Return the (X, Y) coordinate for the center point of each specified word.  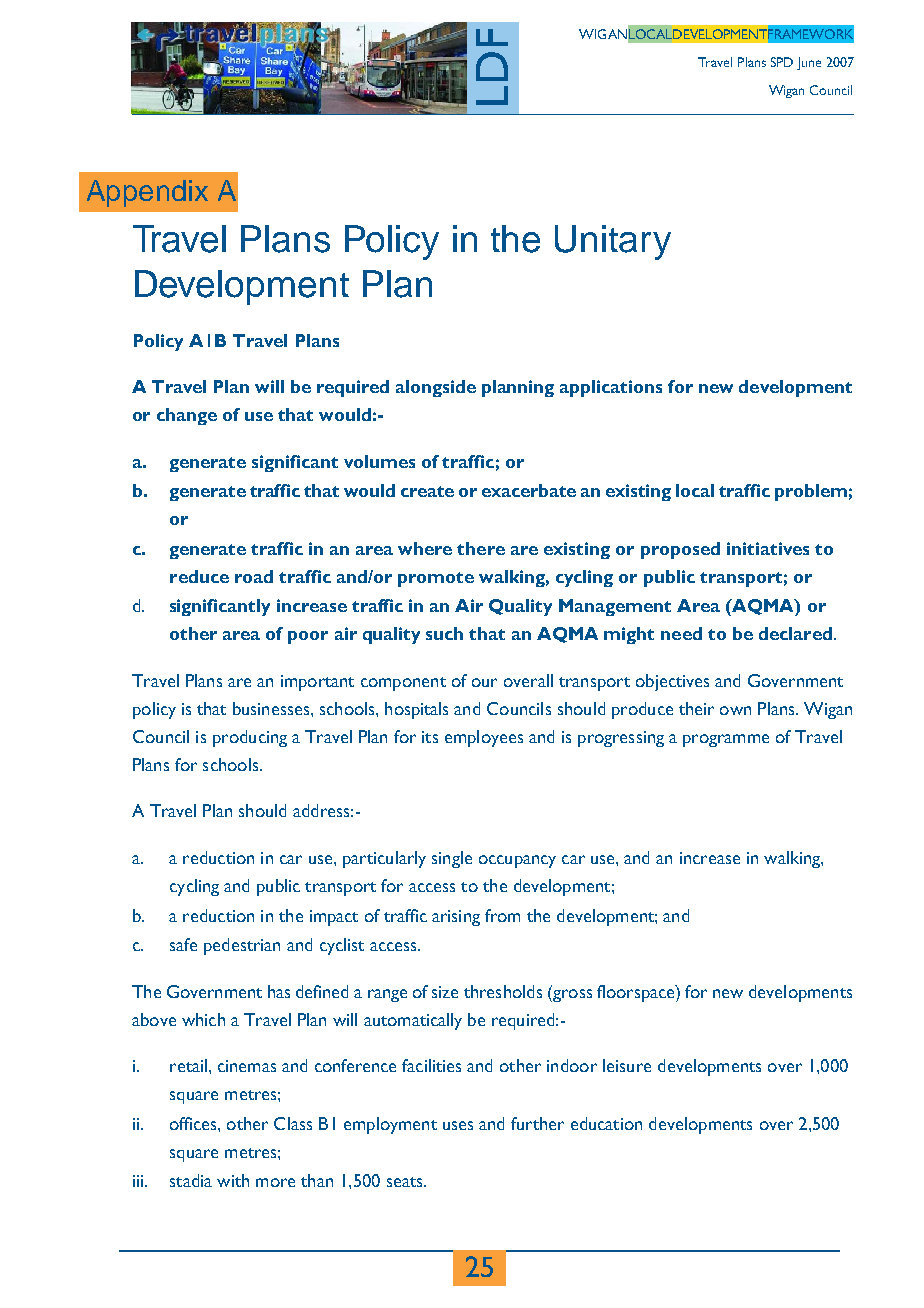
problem (811, 492)
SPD (782, 62)
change (187, 416)
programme (726, 740)
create (427, 491)
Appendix (147, 193)
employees (484, 738)
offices (194, 1123)
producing (250, 738)
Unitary (613, 242)
